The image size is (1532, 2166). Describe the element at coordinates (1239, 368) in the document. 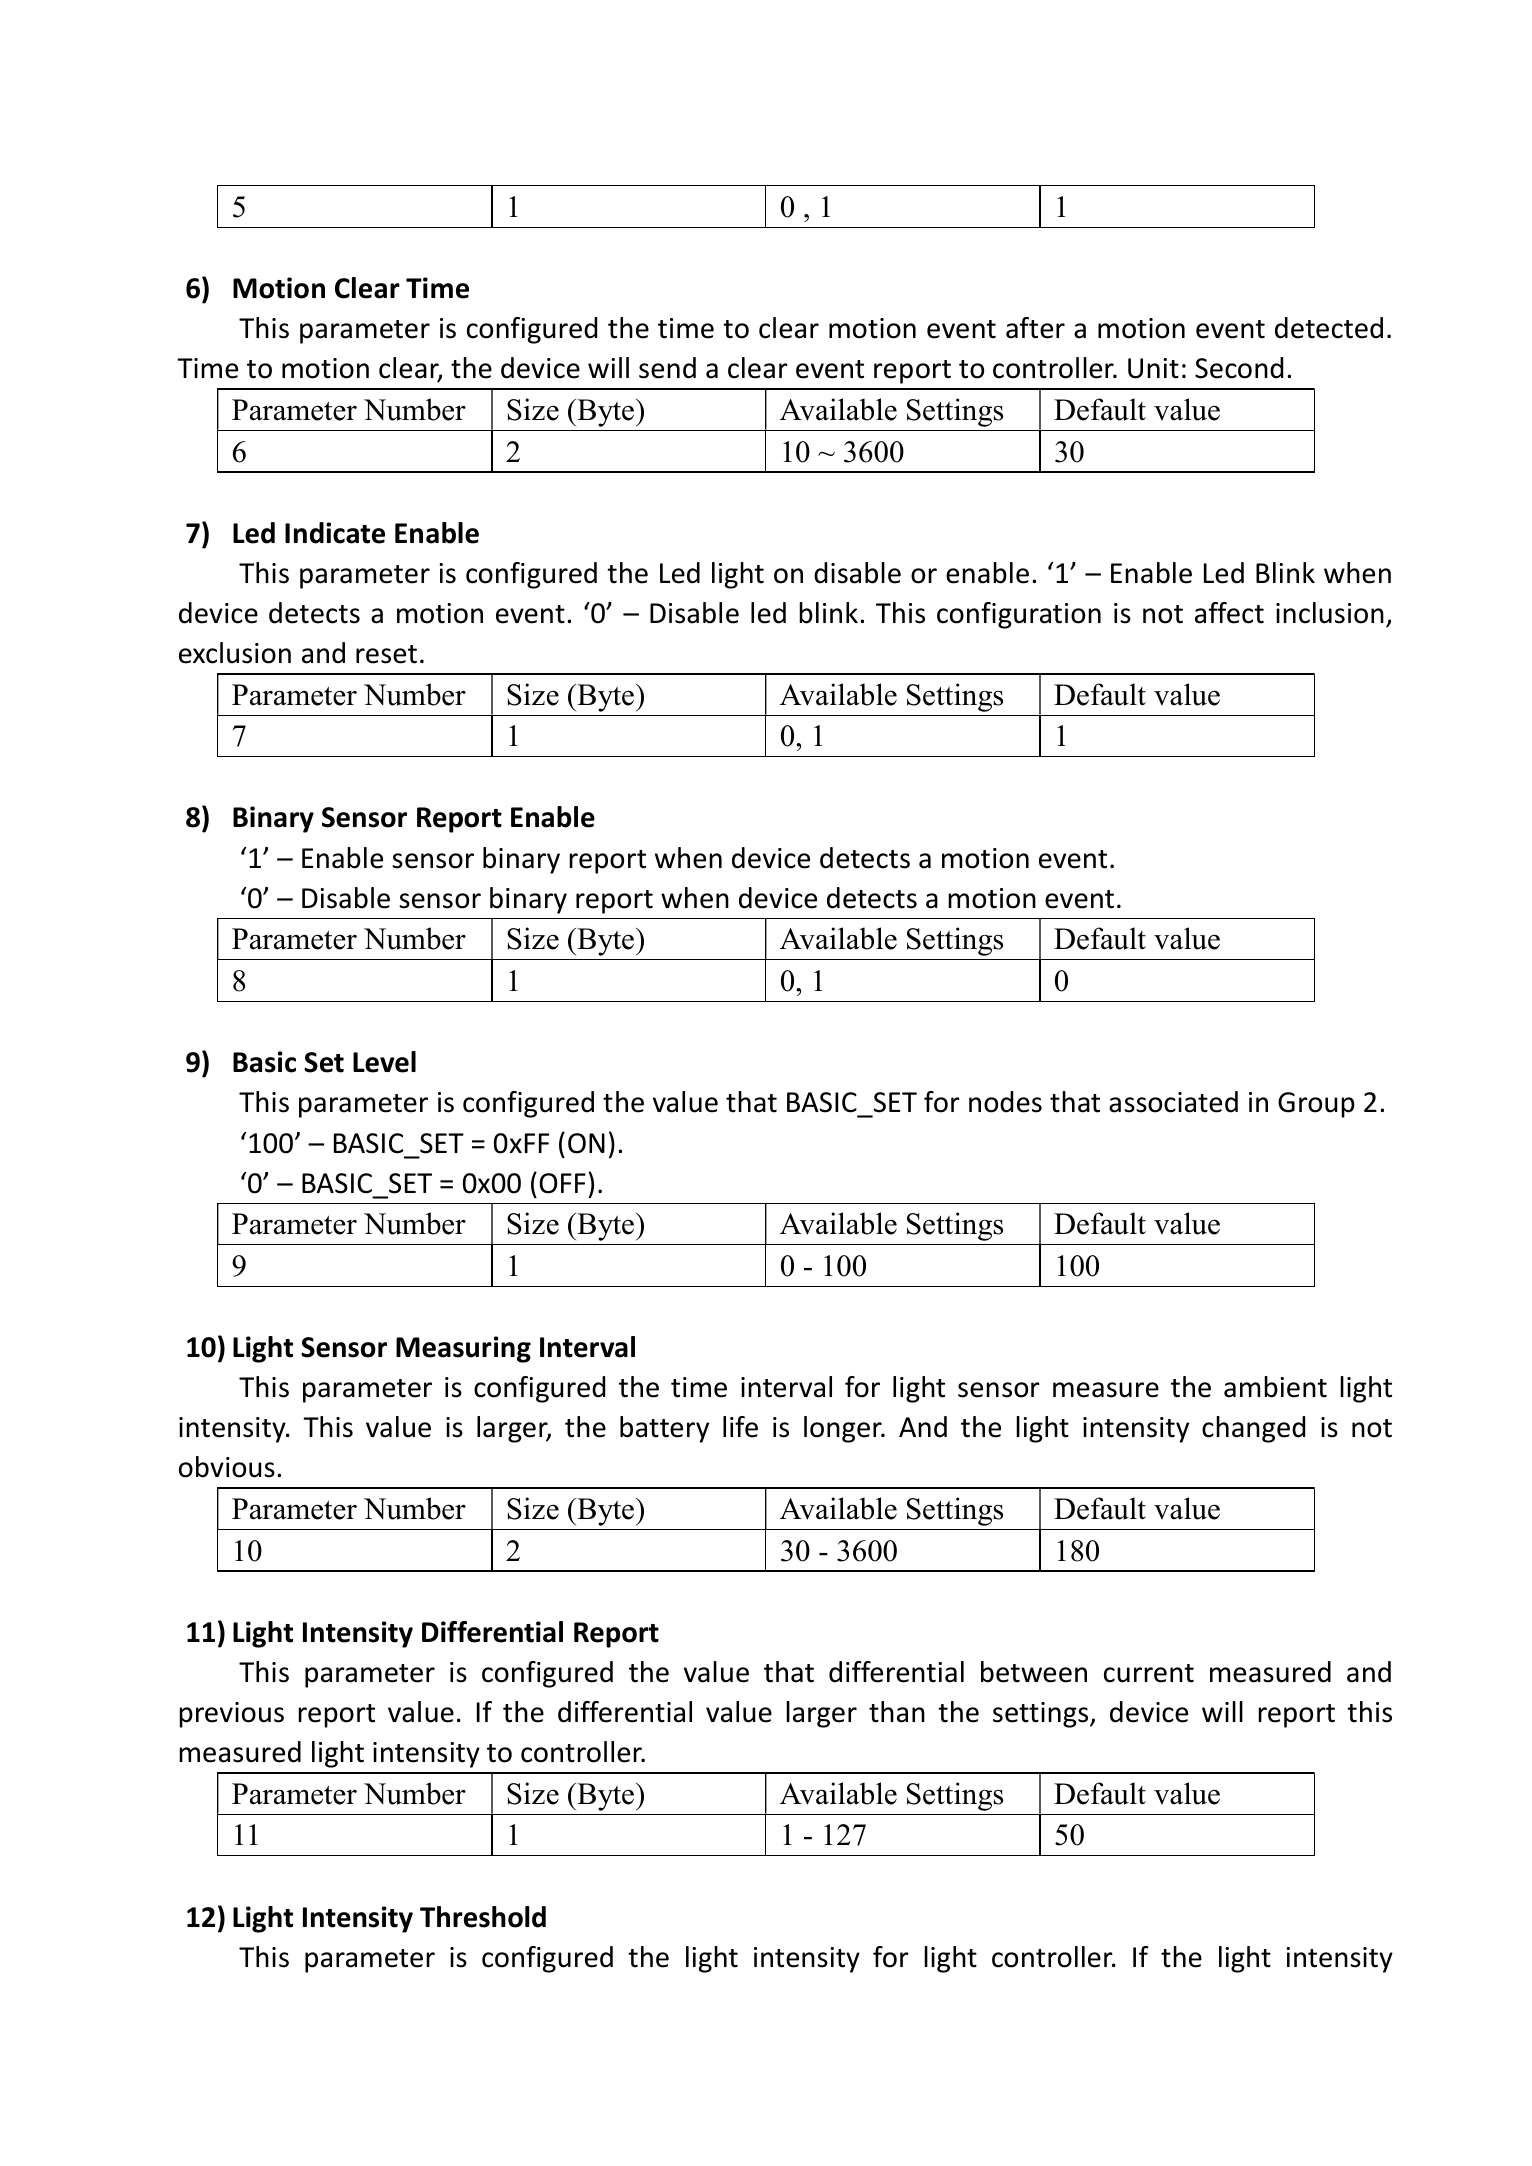

I see `Second` at that location.
